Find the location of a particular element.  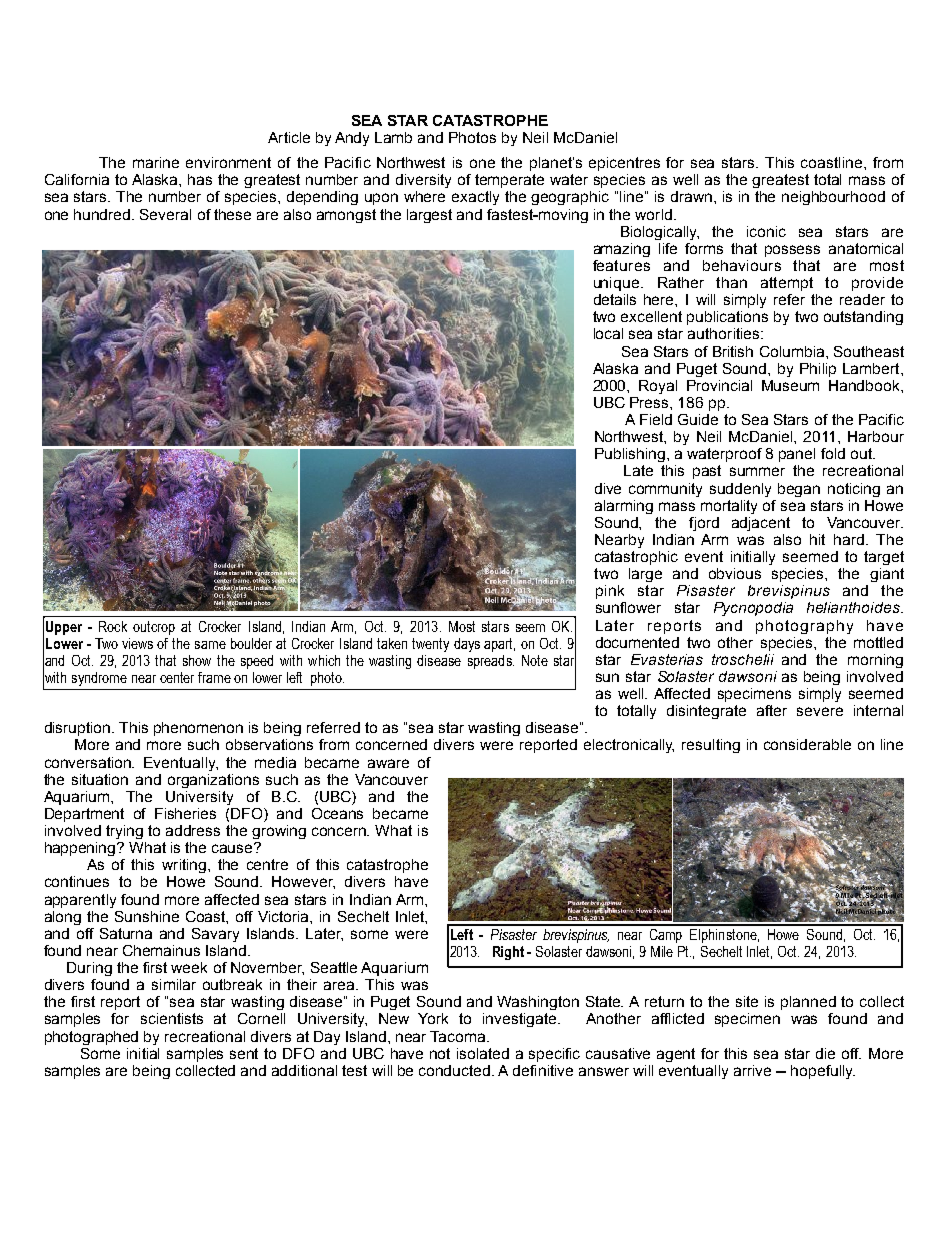

days is located at coordinates (467, 645).
